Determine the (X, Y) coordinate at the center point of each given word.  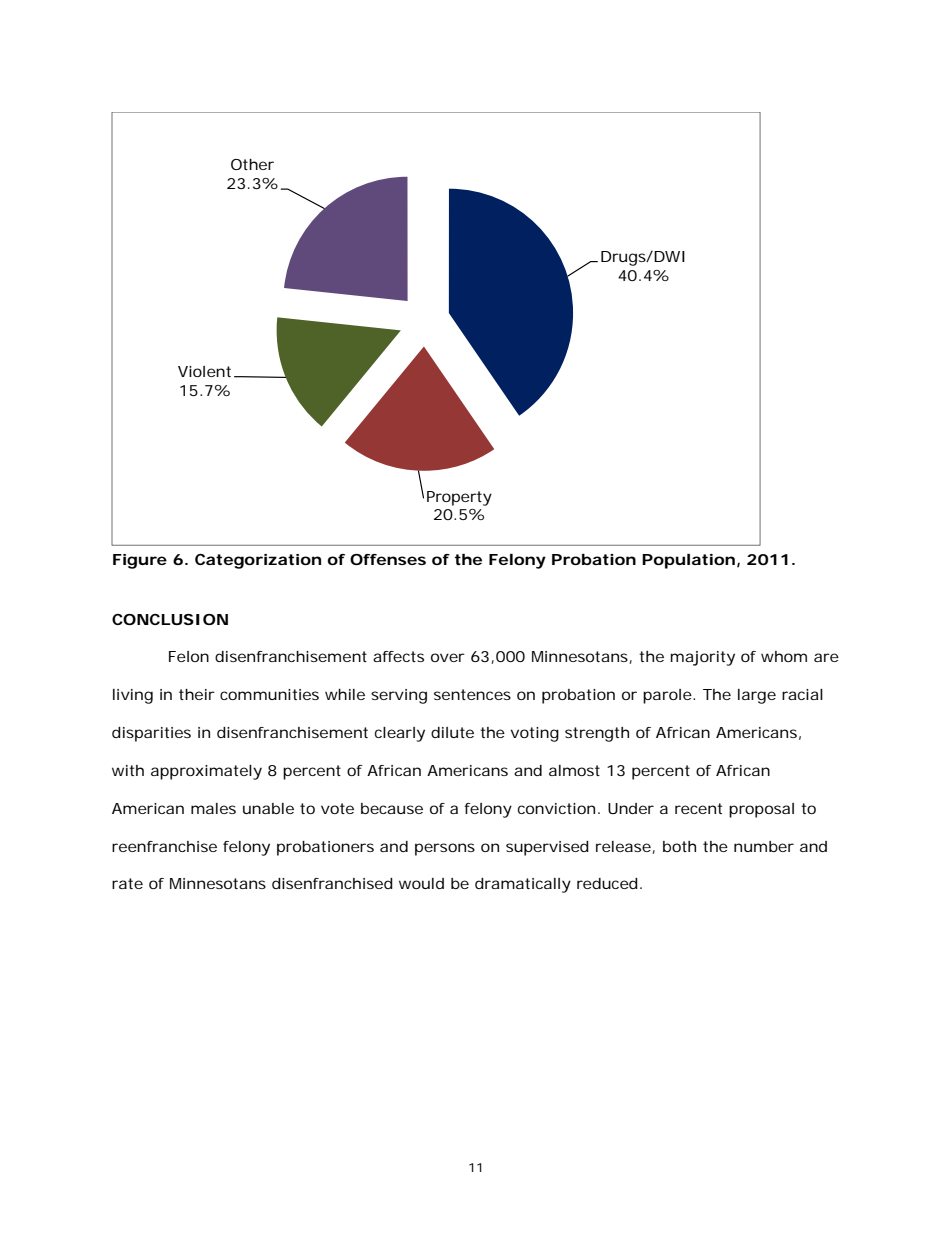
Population (688, 561)
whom (784, 656)
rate (127, 883)
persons (445, 849)
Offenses (388, 559)
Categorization (258, 561)
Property (459, 498)
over (448, 657)
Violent (206, 372)
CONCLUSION (170, 619)
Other (252, 164)
